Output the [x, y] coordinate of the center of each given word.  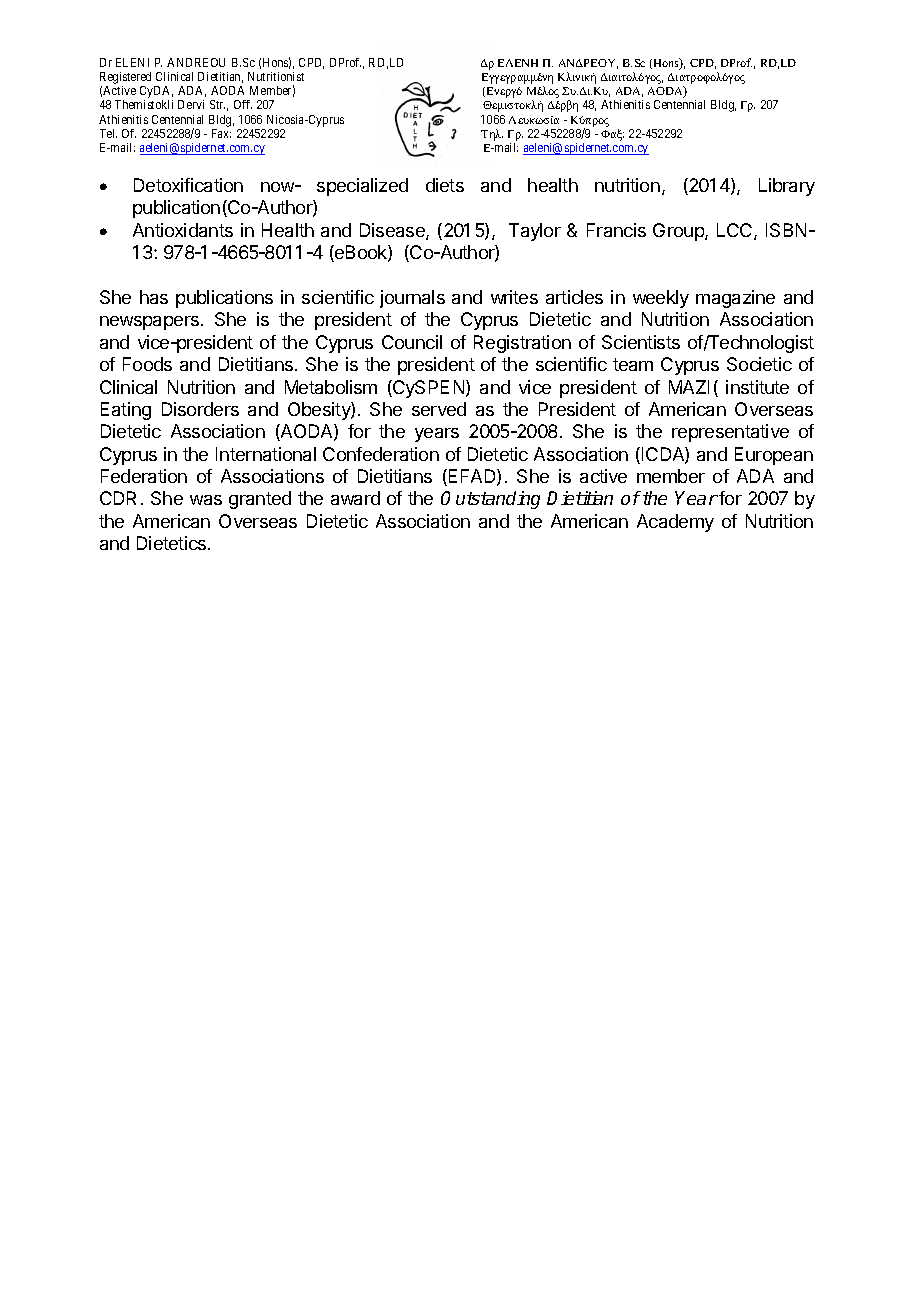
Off [243, 104]
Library [787, 187]
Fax [221, 133]
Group [679, 232]
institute [757, 387]
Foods [147, 364]
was [206, 500]
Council [412, 342]
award [355, 498]
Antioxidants [183, 230]
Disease [393, 231]
